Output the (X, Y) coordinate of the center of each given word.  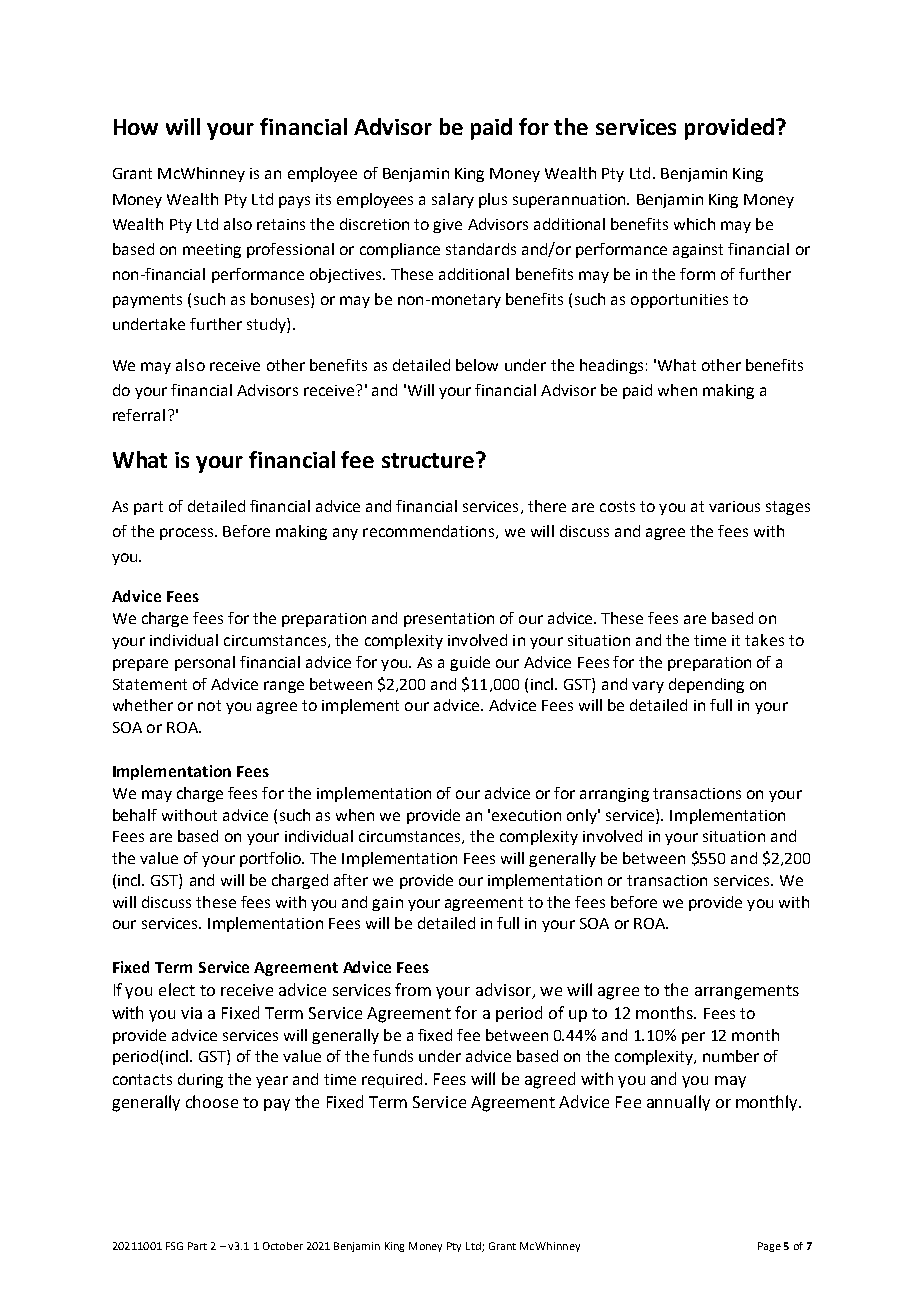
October (283, 1246)
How (136, 127)
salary (453, 200)
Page (769, 1247)
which (694, 224)
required (392, 1080)
